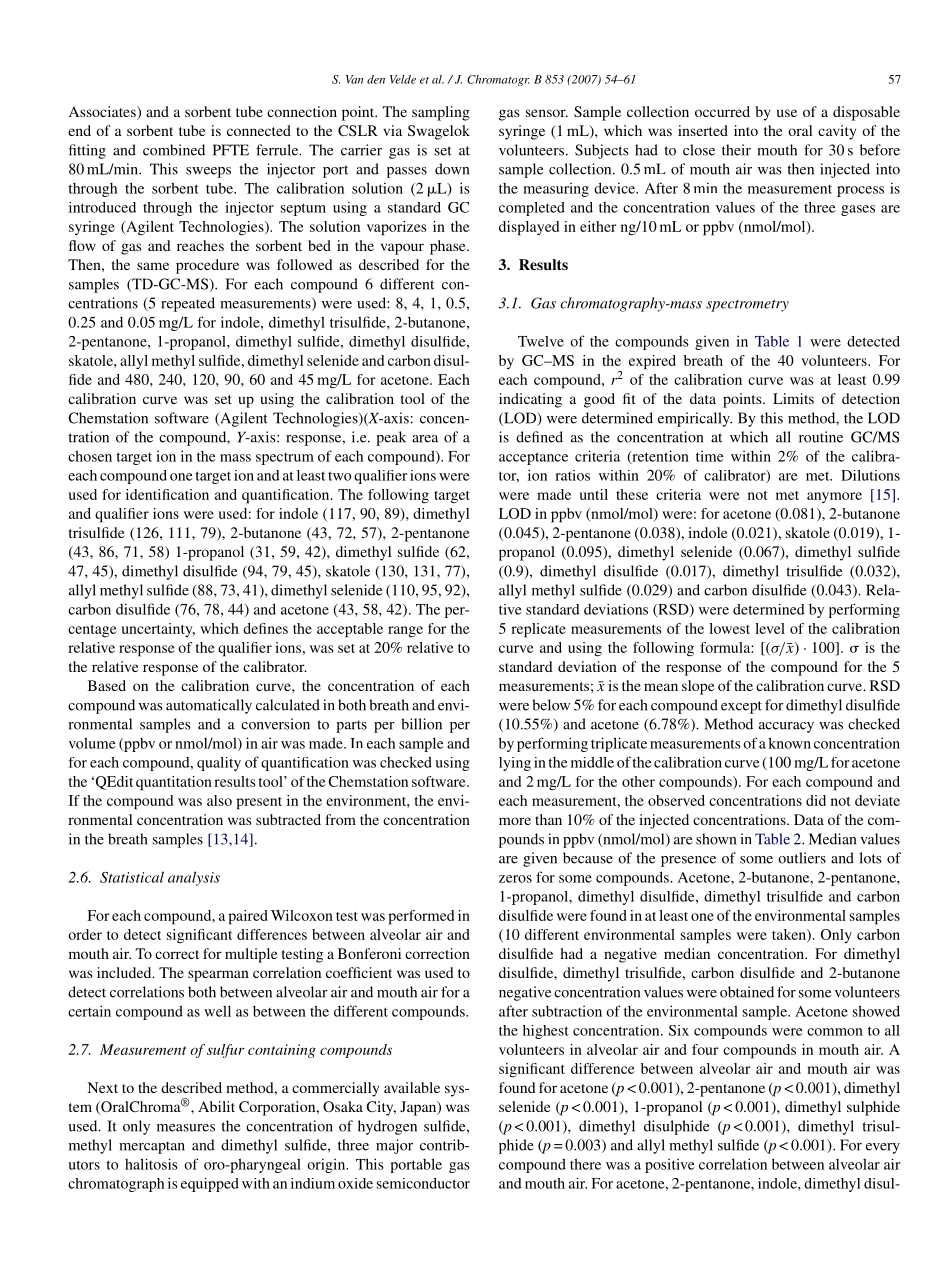 The height and width of the page is (1271, 952). Describe the element at coordinates (174, 150) in the page. I see `combined` at that location.
